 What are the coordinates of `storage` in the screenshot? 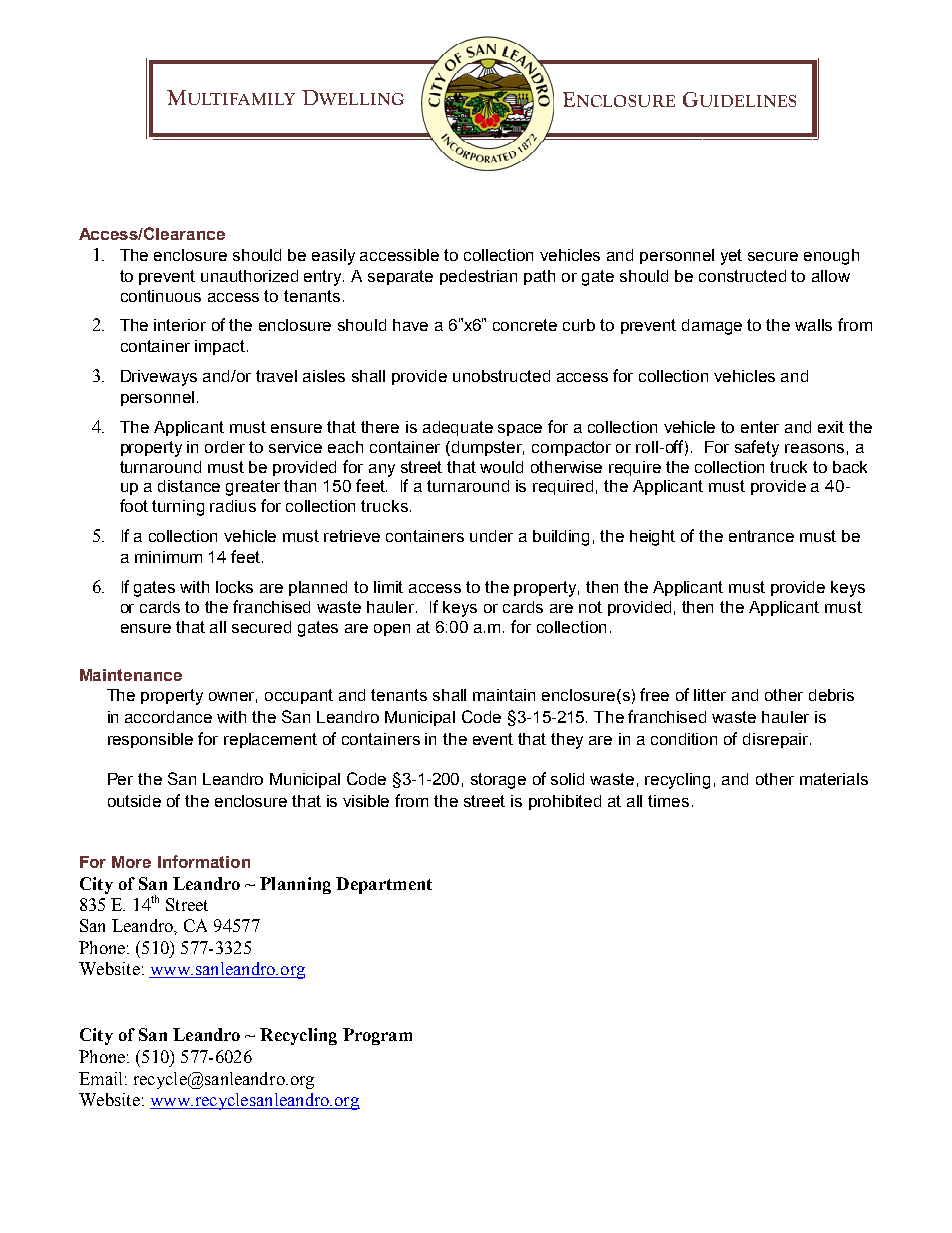 It's located at (498, 781).
